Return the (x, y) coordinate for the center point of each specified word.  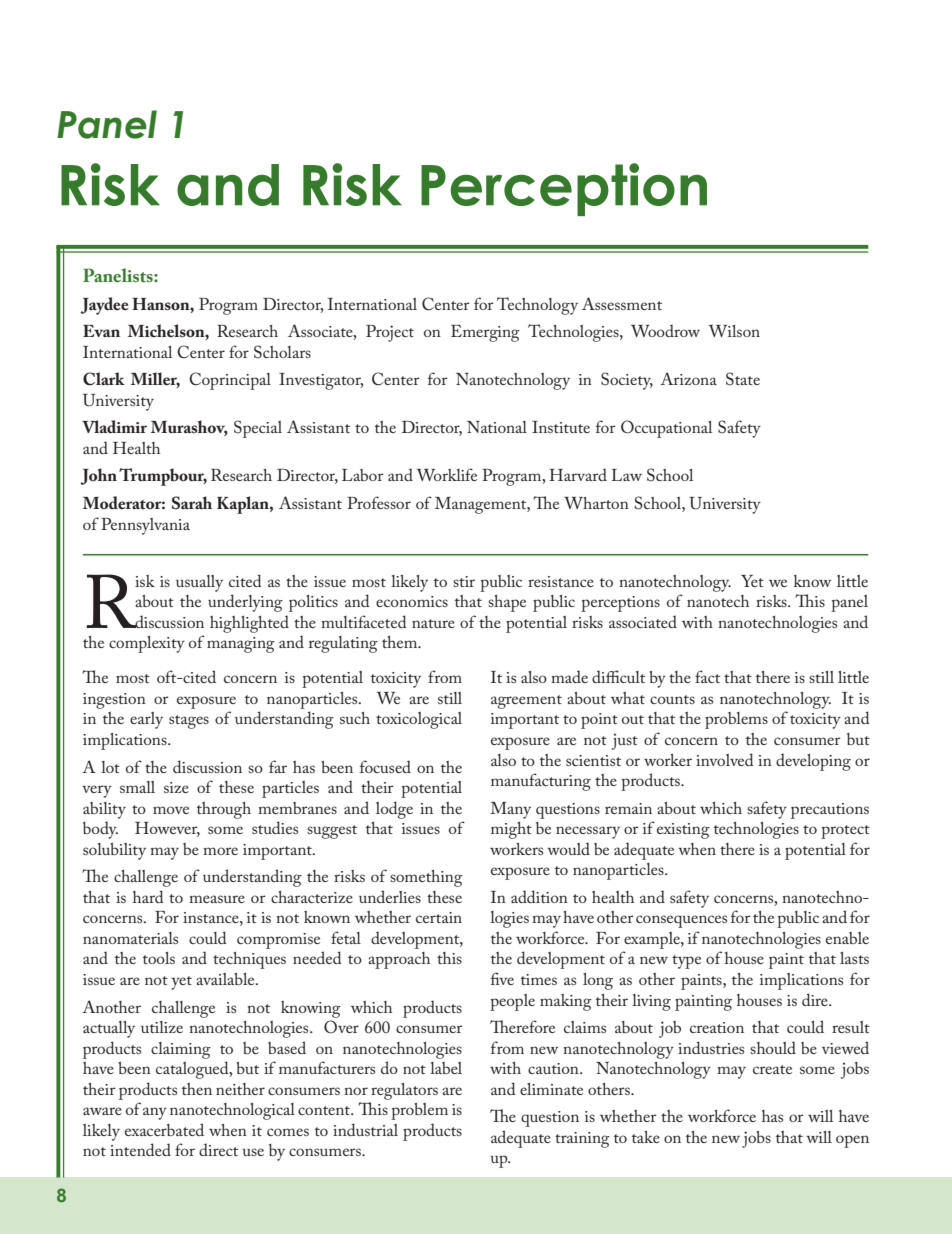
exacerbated (164, 1129)
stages (189, 722)
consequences (681, 921)
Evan (101, 331)
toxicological (419, 720)
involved (725, 759)
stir (464, 581)
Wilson (734, 331)
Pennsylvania (145, 526)
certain (439, 917)
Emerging (485, 333)
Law (626, 475)
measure (217, 899)
